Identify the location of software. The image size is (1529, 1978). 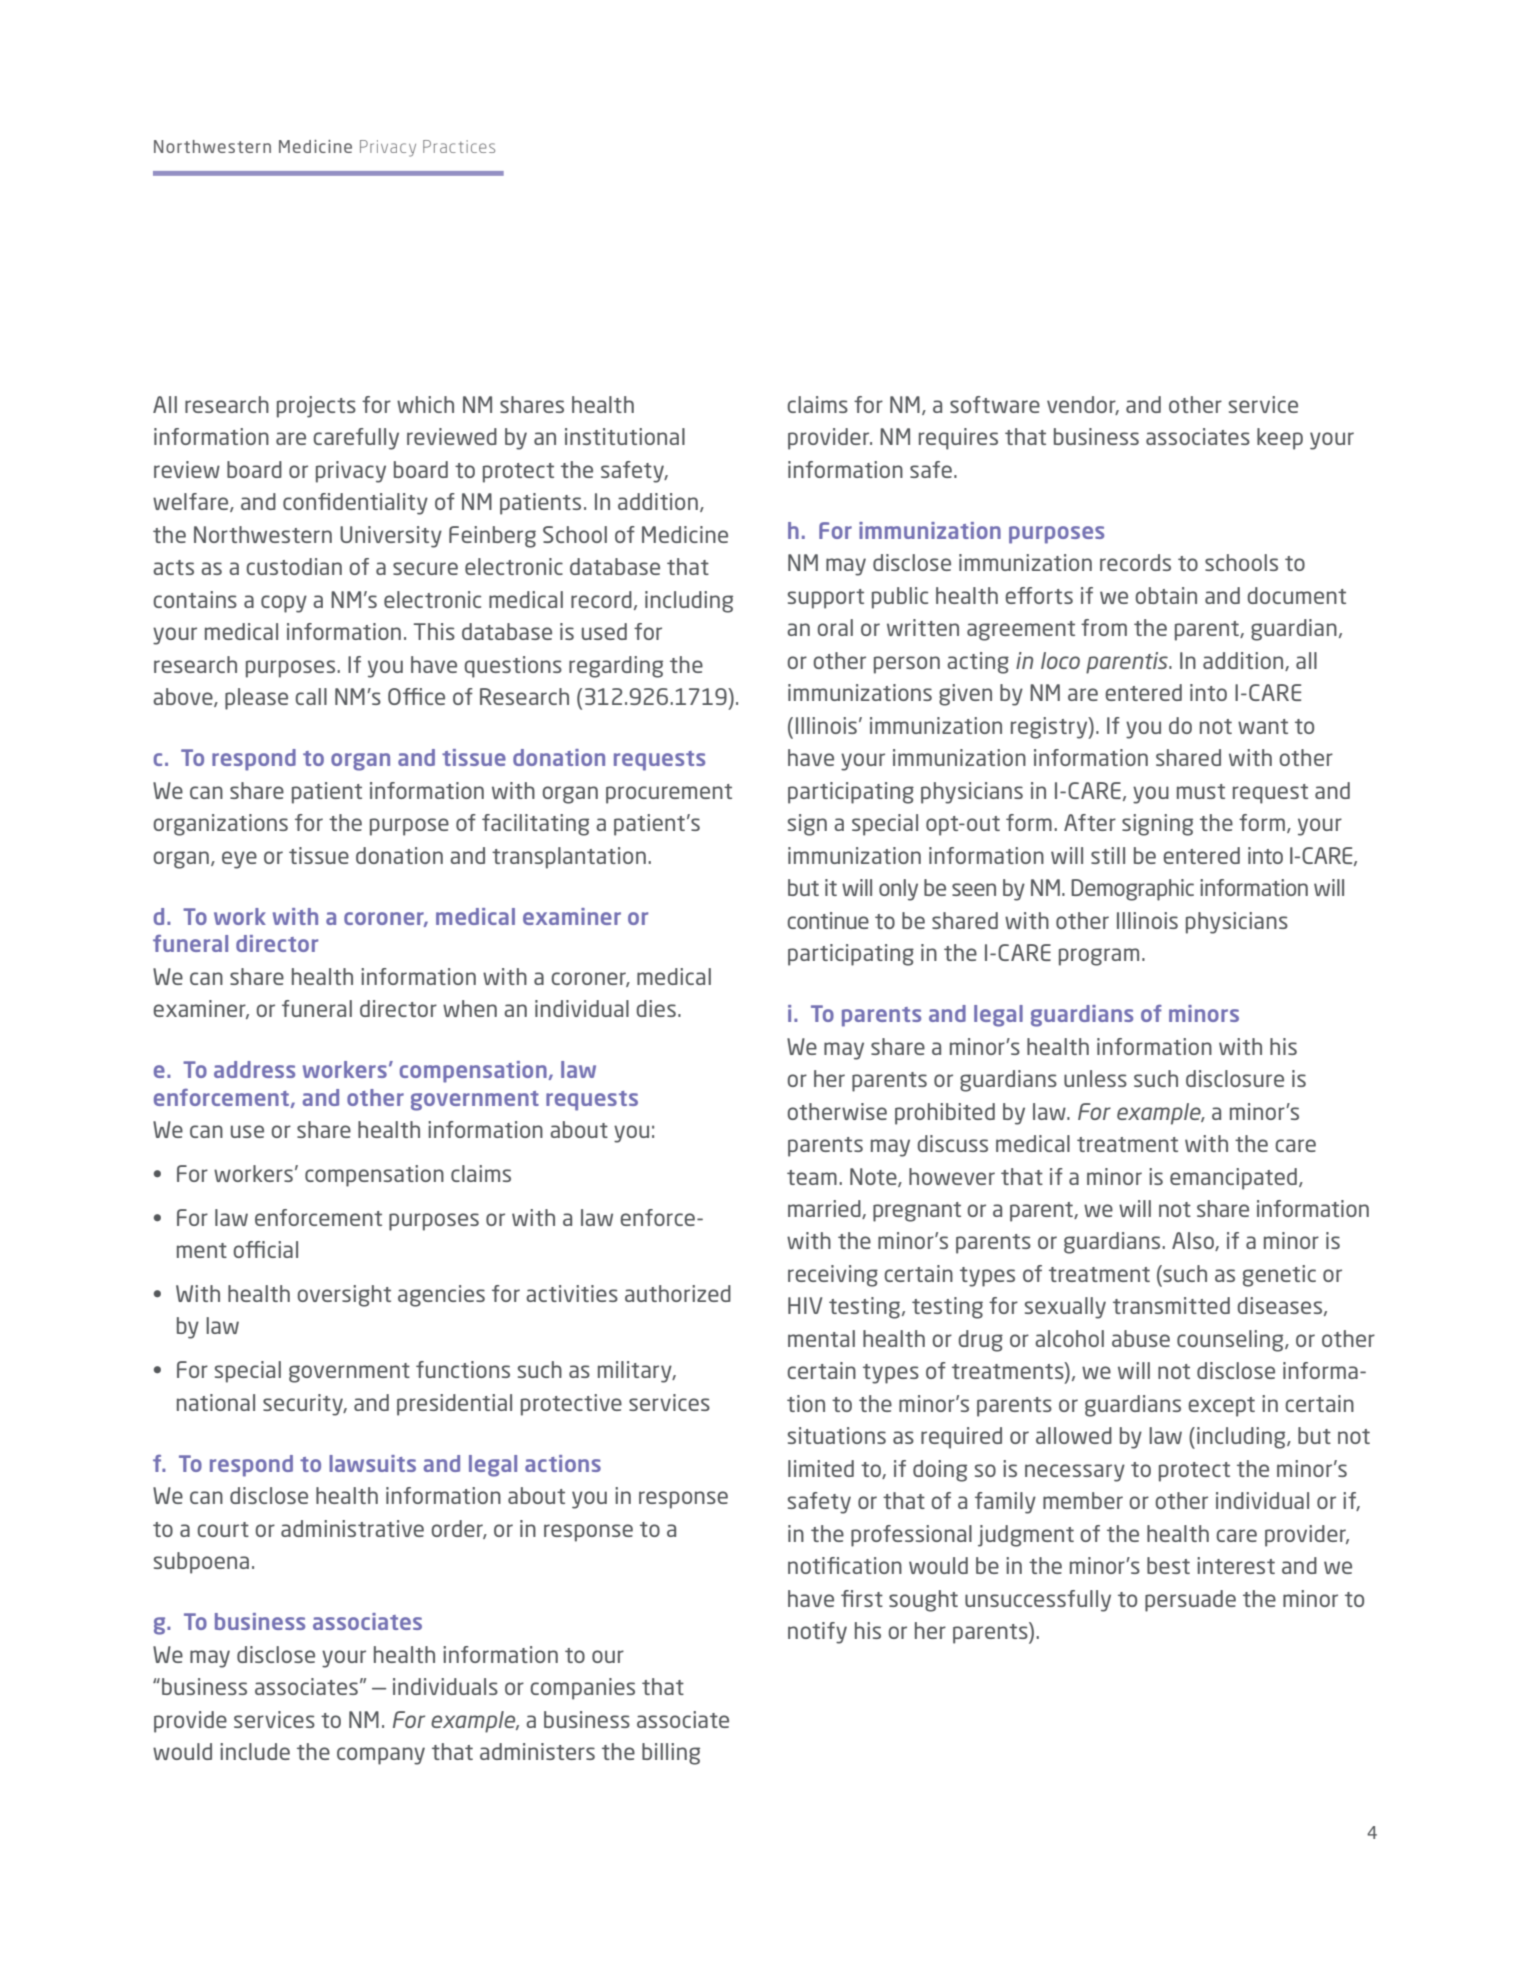
(995, 404).
